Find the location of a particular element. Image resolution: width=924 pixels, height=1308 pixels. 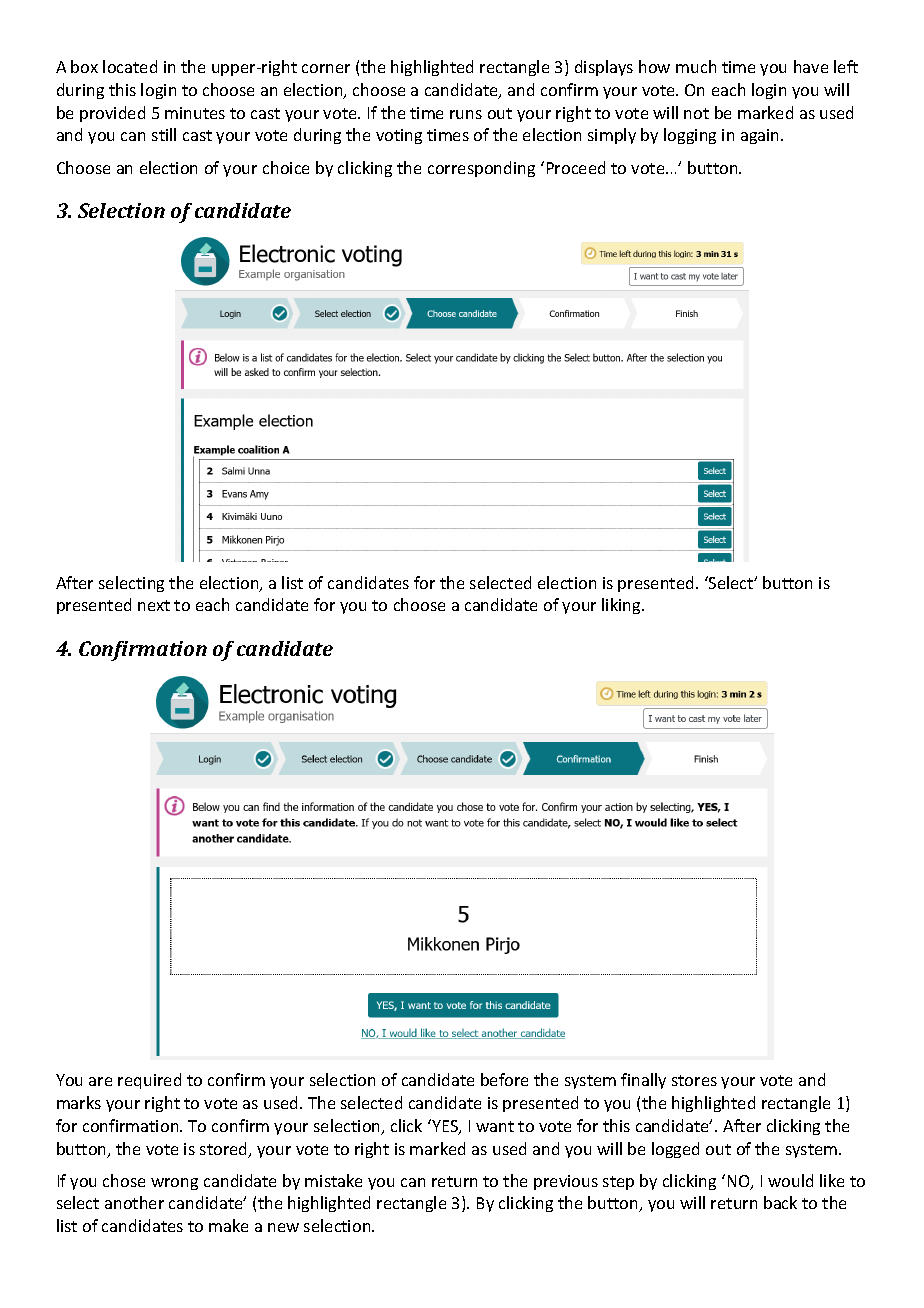

liking is located at coordinates (622, 606).
